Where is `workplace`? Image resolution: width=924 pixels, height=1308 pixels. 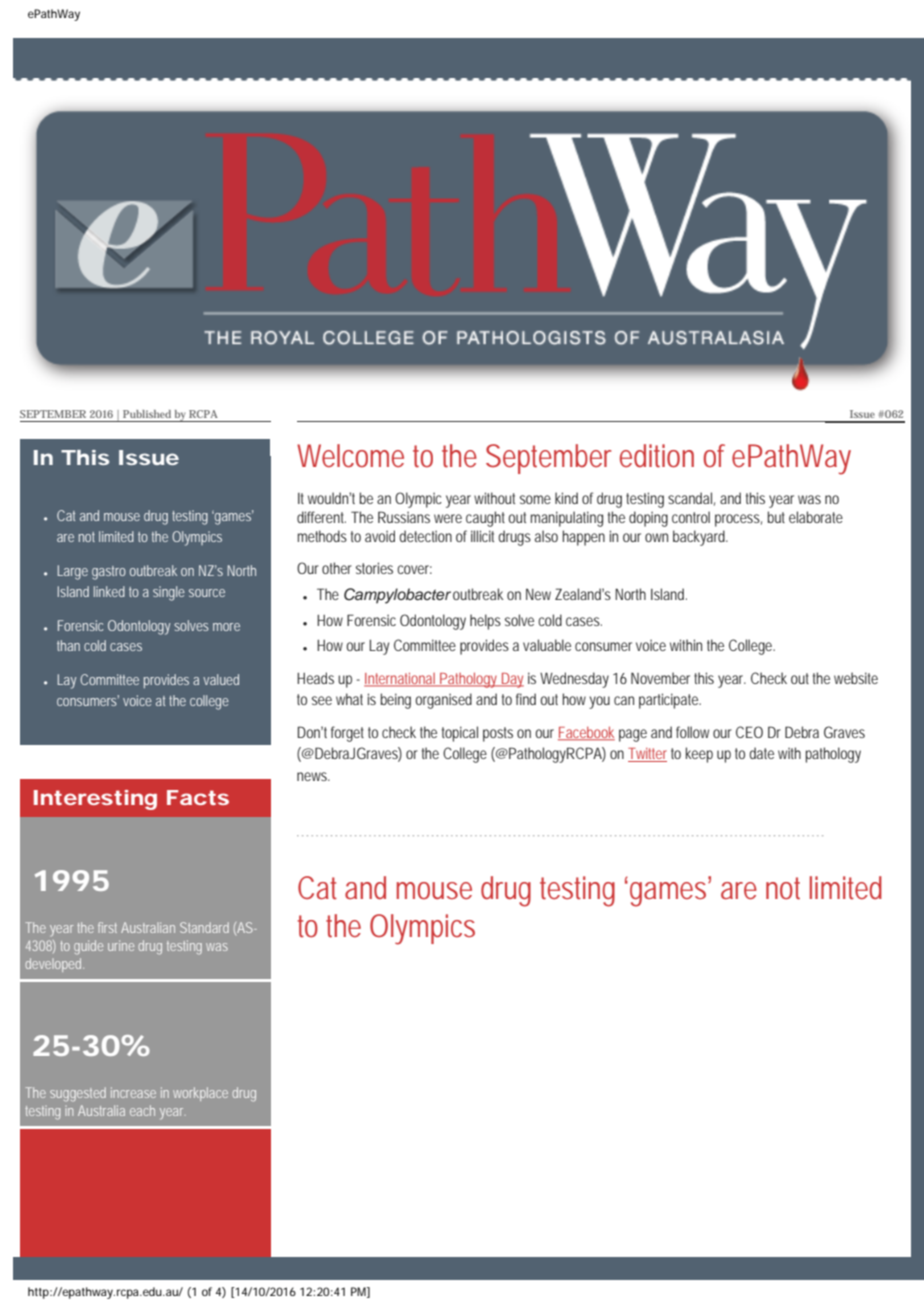
workplace is located at coordinates (200, 1094).
